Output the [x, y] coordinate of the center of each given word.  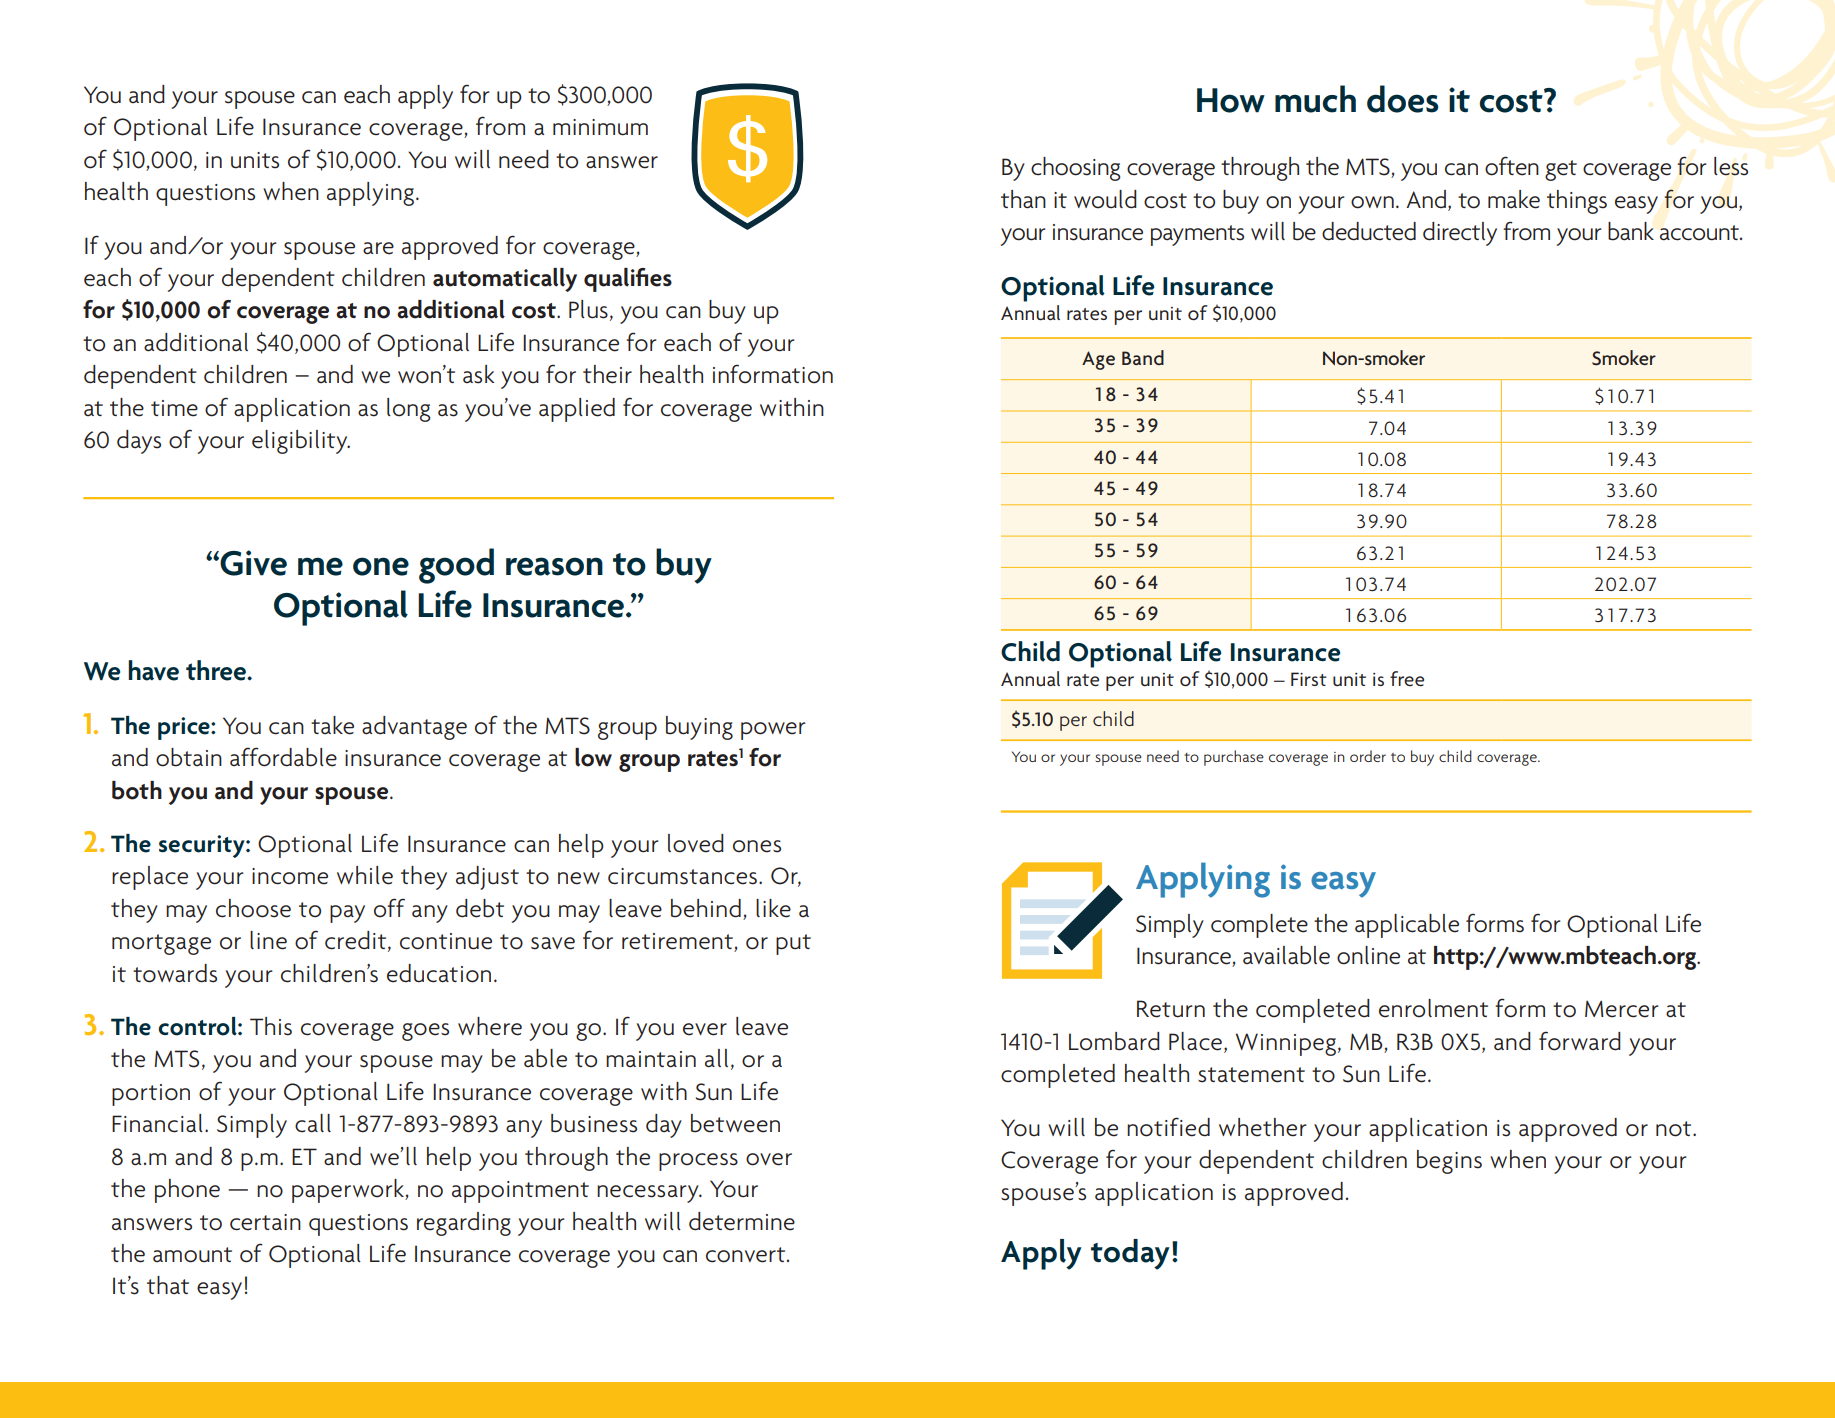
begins [1449, 1162]
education [439, 973]
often [1512, 166]
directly [1460, 234]
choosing [1076, 169]
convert [747, 1255]
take [332, 725]
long [409, 410]
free [1407, 679]
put [793, 944]
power [773, 731]
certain [265, 1222]
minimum [600, 127]
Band [1143, 357]
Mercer [1622, 1009]
